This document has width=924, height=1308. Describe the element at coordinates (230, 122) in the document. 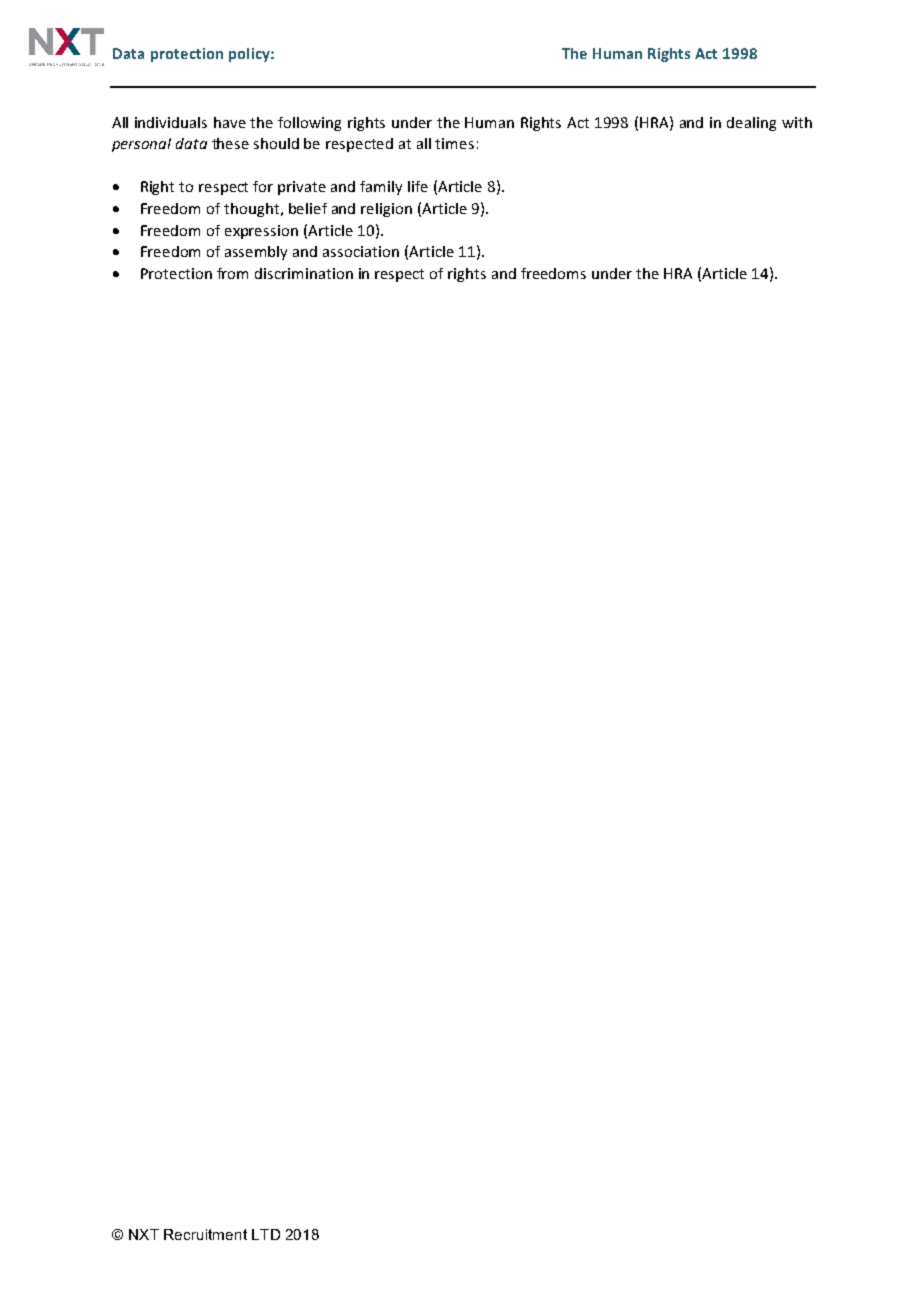

I see `have` at that location.
